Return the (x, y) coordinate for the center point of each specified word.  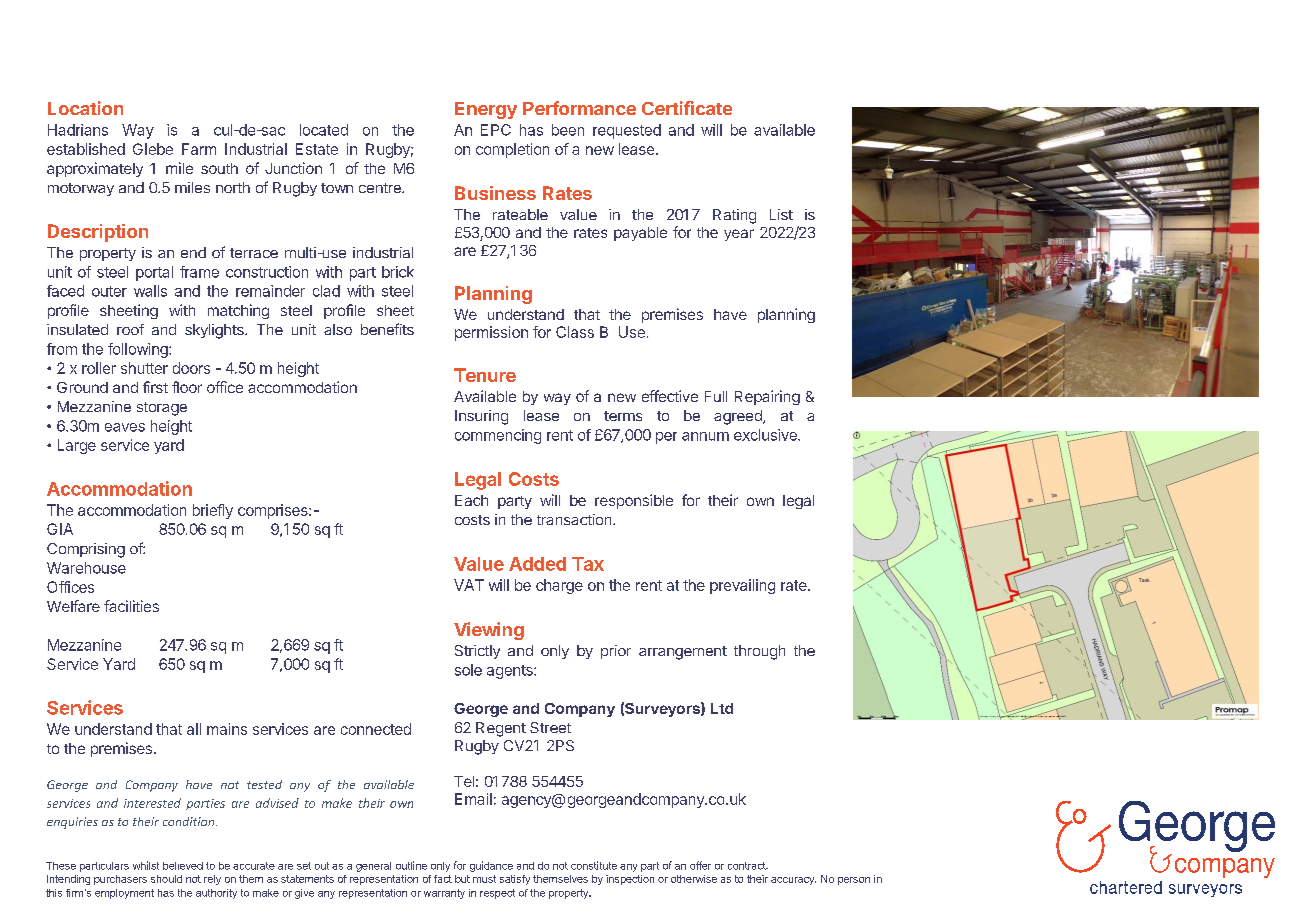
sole (468, 670)
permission (491, 333)
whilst (146, 865)
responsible (634, 501)
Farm (199, 149)
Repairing (767, 397)
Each (471, 500)
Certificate (687, 108)
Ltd (722, 708)
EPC (496, 130)
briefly (213, 511)
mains (227, 729)
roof (130, 329)
